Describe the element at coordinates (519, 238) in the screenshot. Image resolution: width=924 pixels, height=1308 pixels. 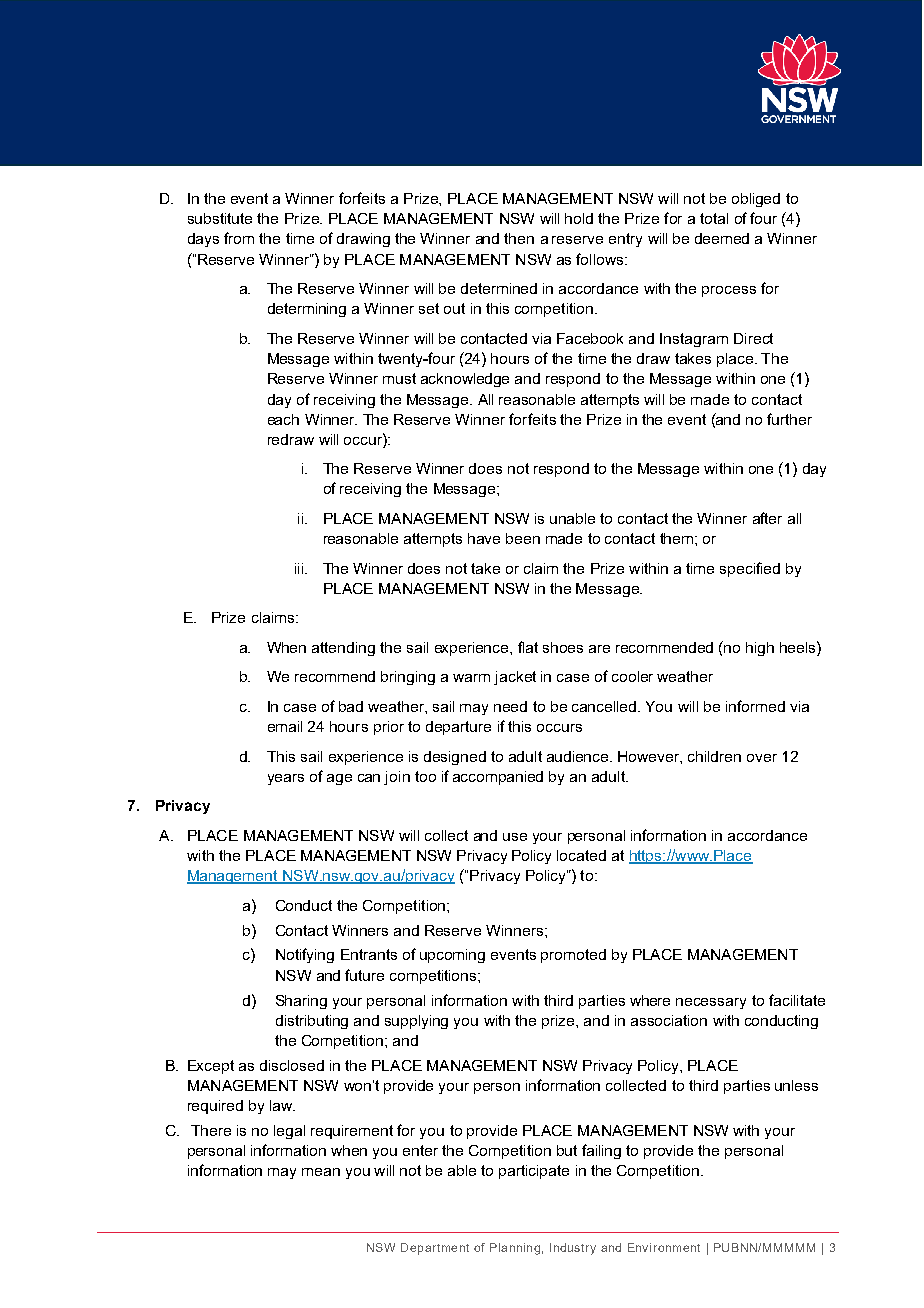
I see `then` at that location.
